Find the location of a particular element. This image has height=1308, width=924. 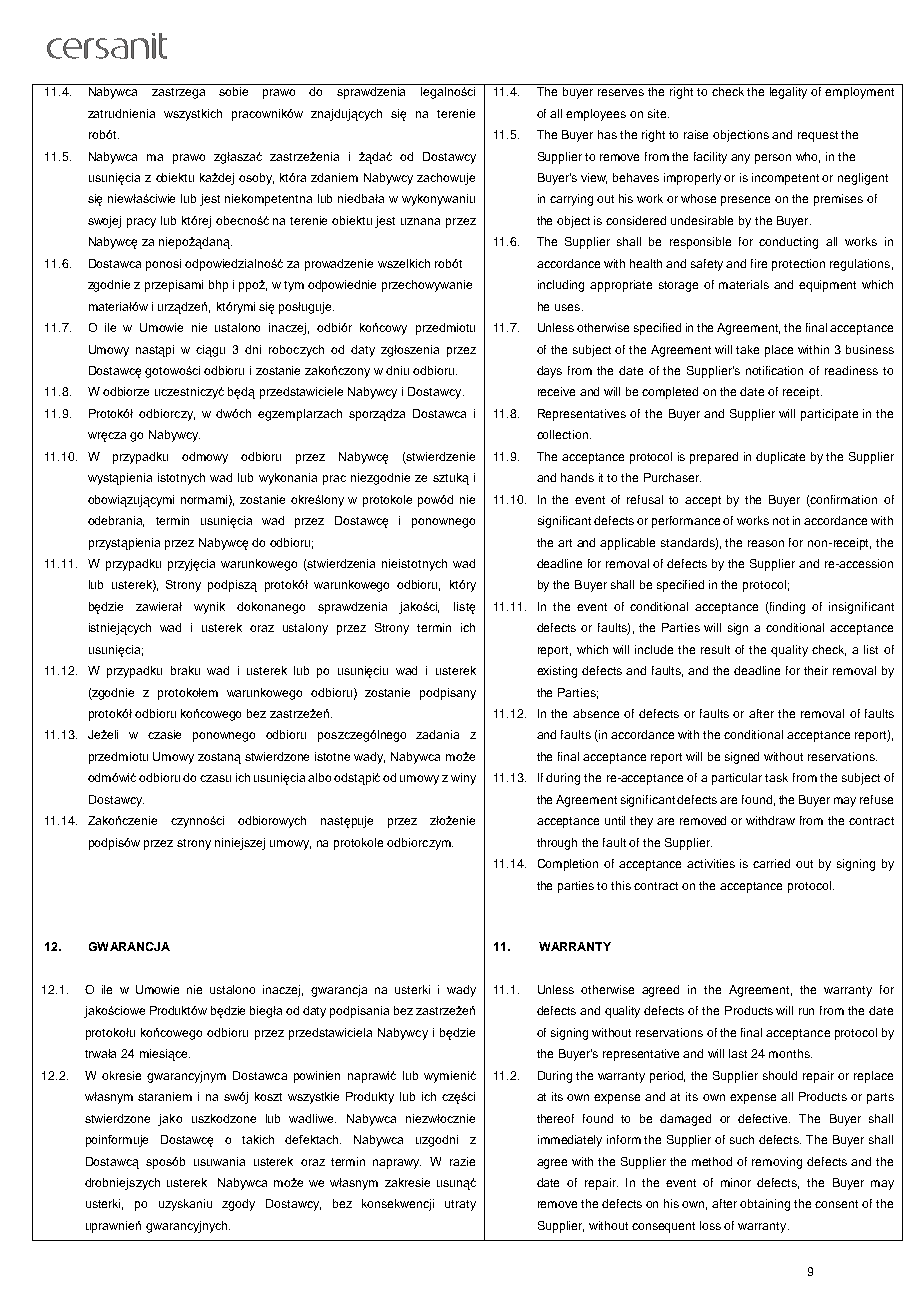

their is located at coordinates (816, 670).
